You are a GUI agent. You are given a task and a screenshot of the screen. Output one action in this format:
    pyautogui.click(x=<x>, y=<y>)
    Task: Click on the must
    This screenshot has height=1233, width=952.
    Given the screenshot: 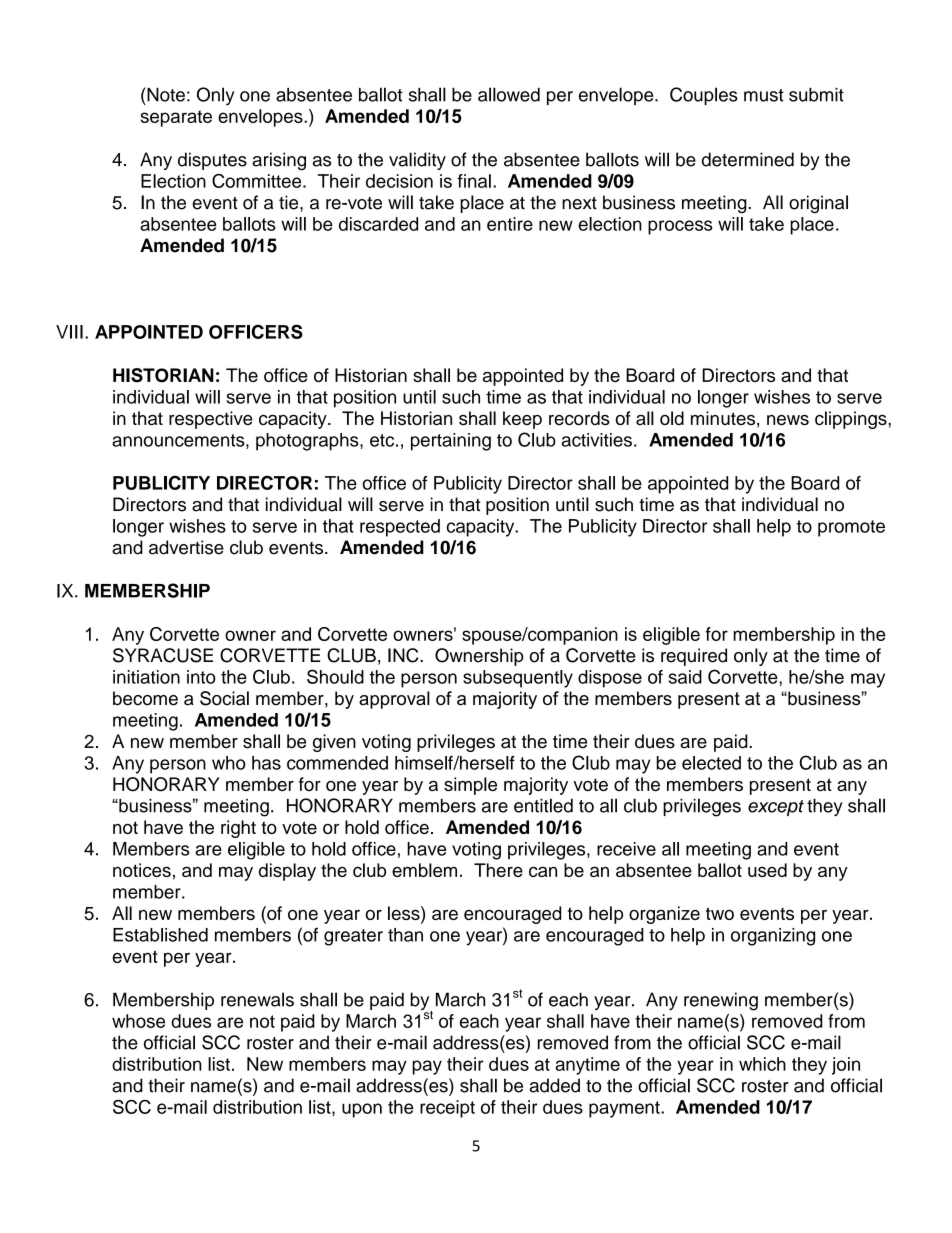 What is the action you would take?
    pyautogui.click(x=764, y=95)
